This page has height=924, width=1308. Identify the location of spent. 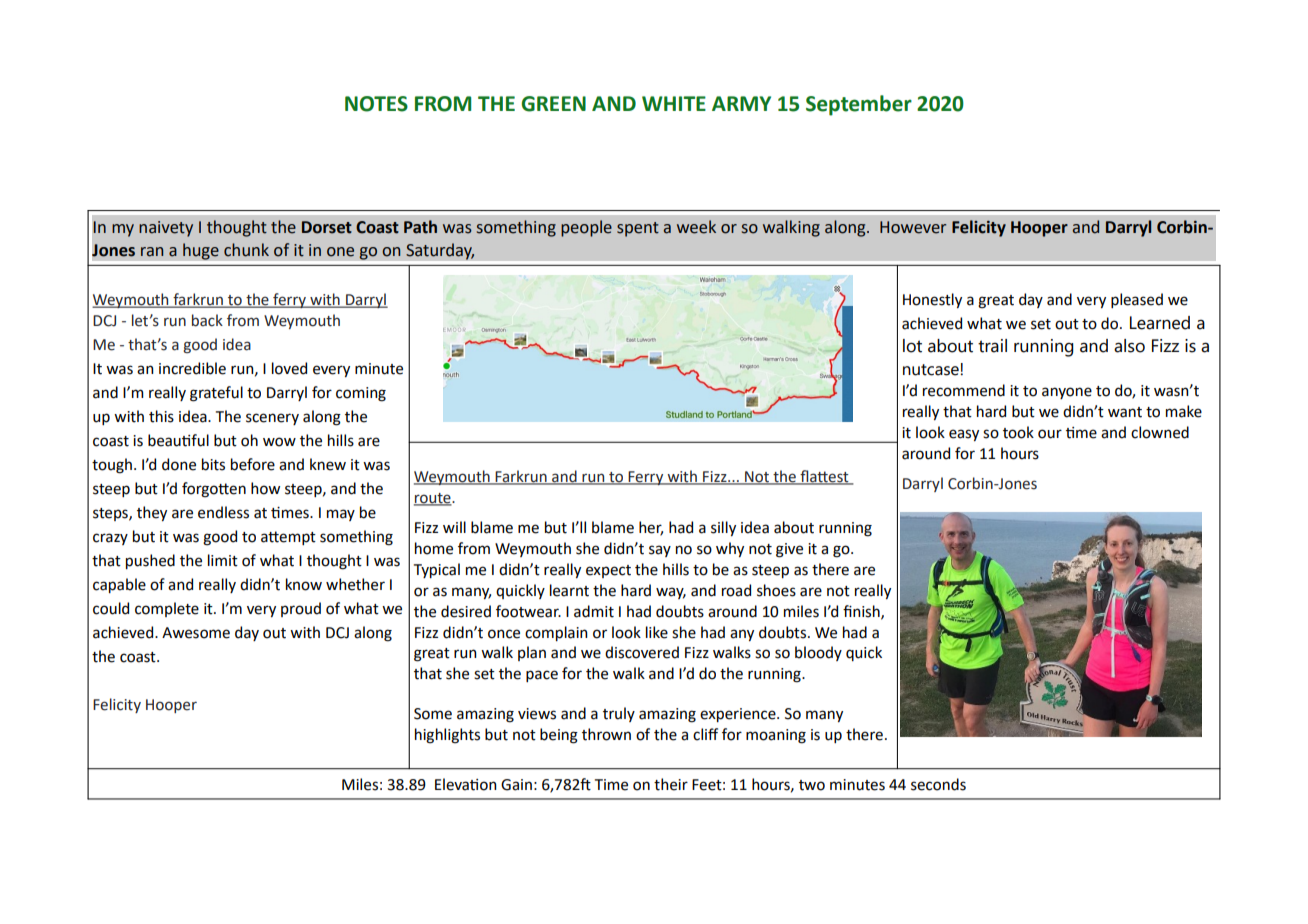
(638, 229).
